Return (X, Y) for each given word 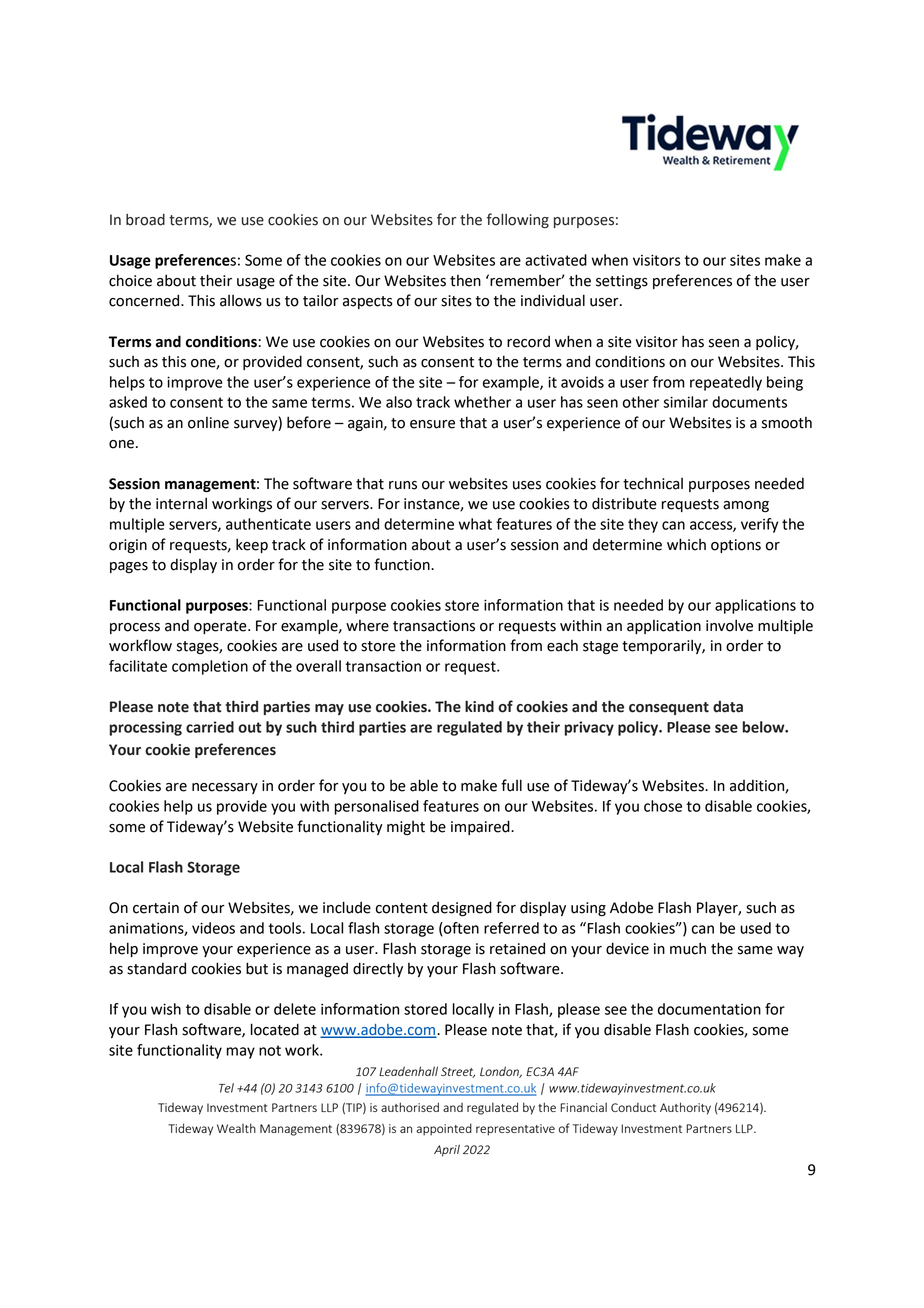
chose (663, 806)
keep (252, 545)
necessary (225, 788)
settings (622, 282)
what (475, 524)
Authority (685, 1108)
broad (145, 220)
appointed (444, 1129)
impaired (481, 827)
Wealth (236, 1128)
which (686, 544)
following (518, 220)
